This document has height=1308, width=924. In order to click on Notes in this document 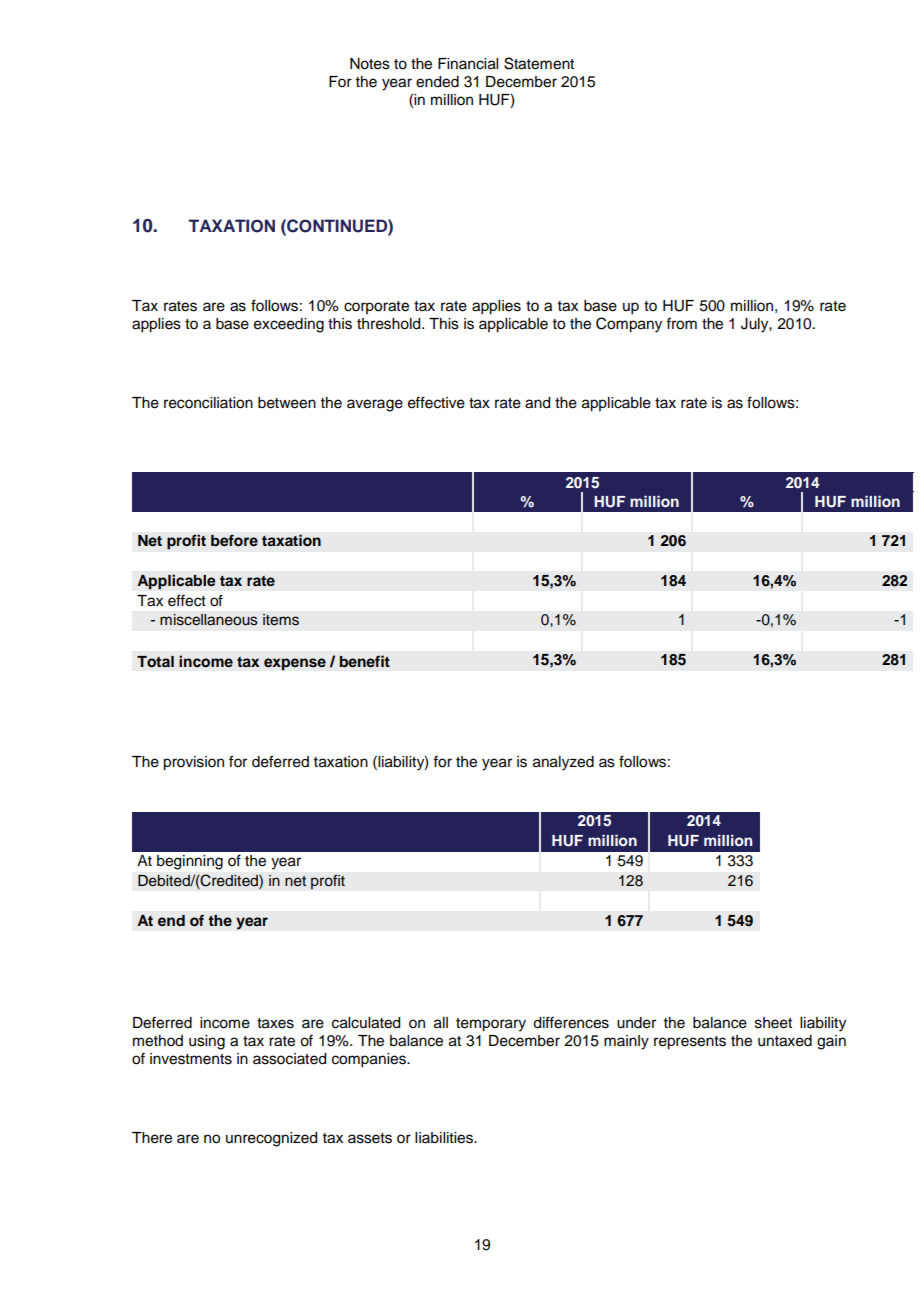, I will do `click(370, 64)`.
